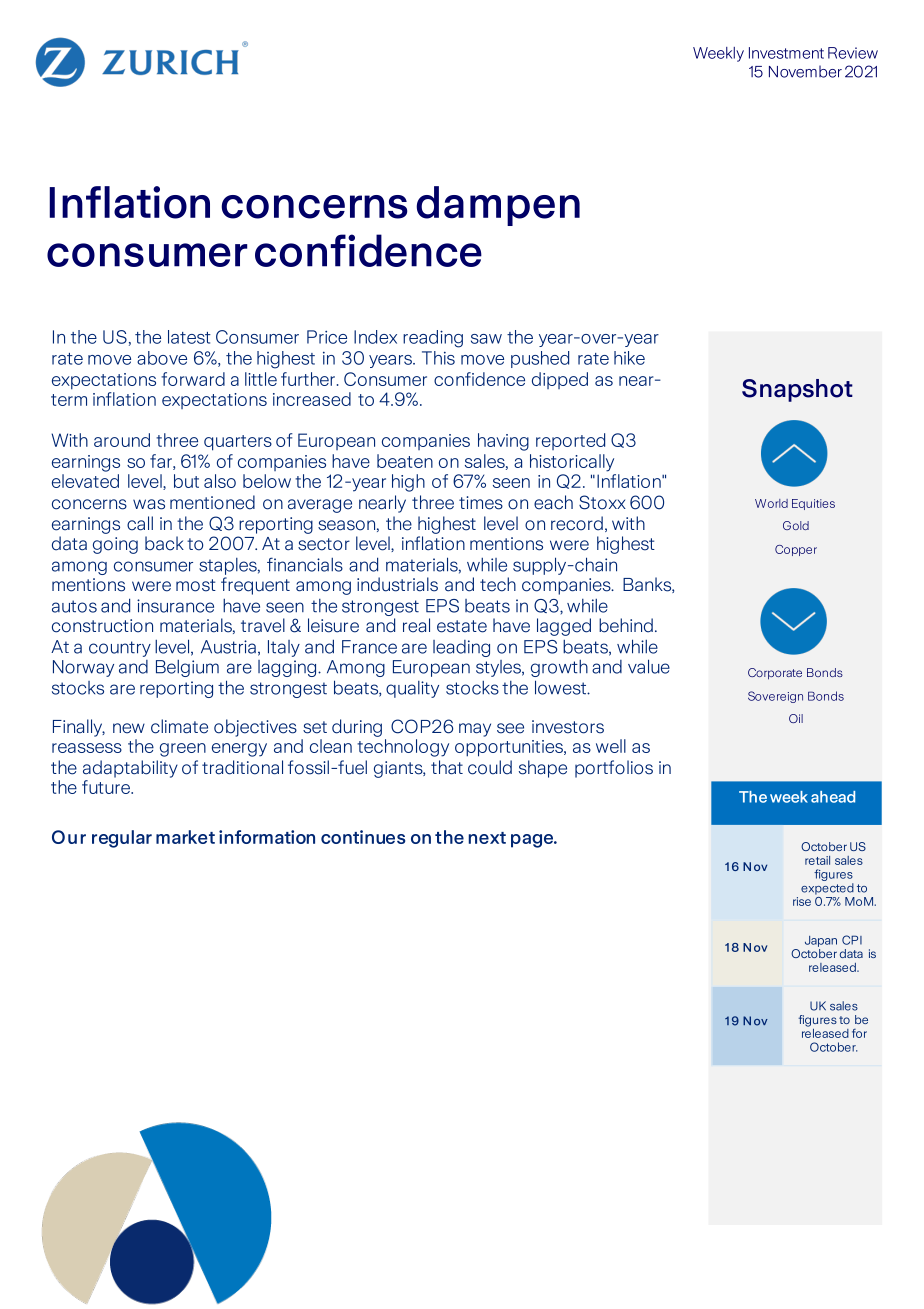  Describe the element at coordinates (796, 718) in the screenshot. I see `Oil` at that location.
